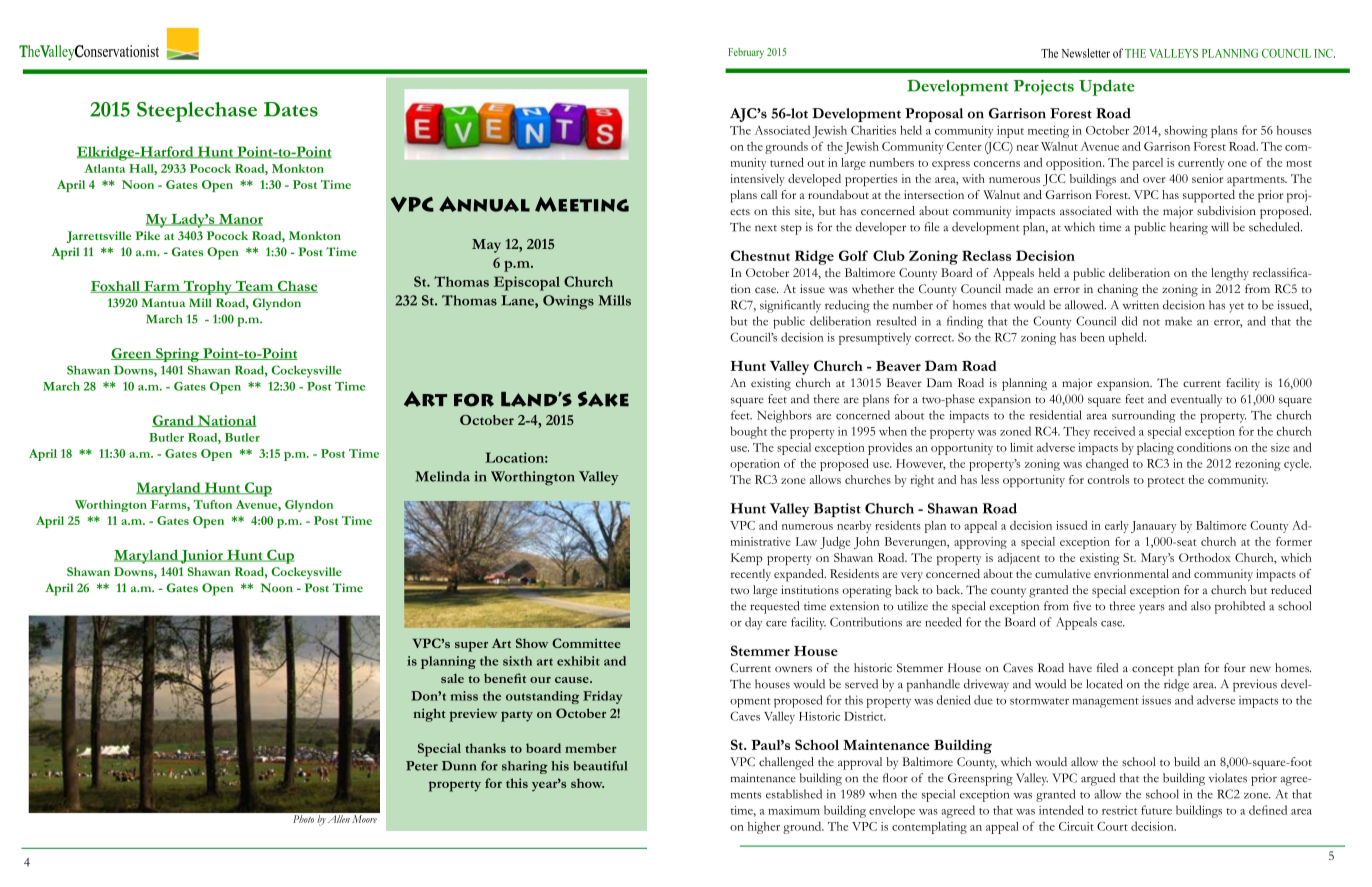  What do you see at coordinates (790, 306) in the screenshot?
I see `significantly` at bounding box center [790, 306].
